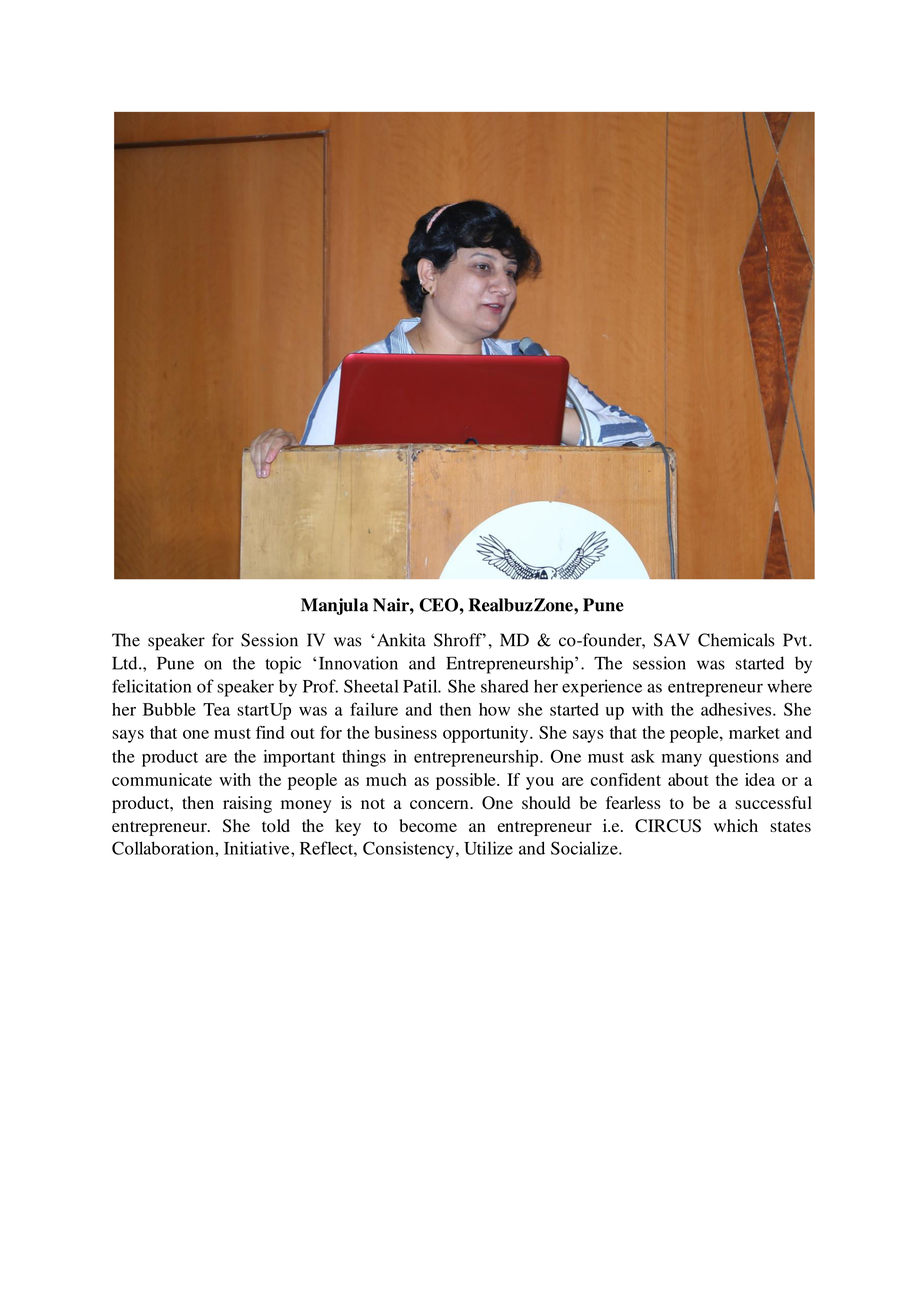 The width and height of the screenshot is (924, 1308). Describe the element at coordinates (400, 640) in the screenshot. I see `Ankita` at that location.
